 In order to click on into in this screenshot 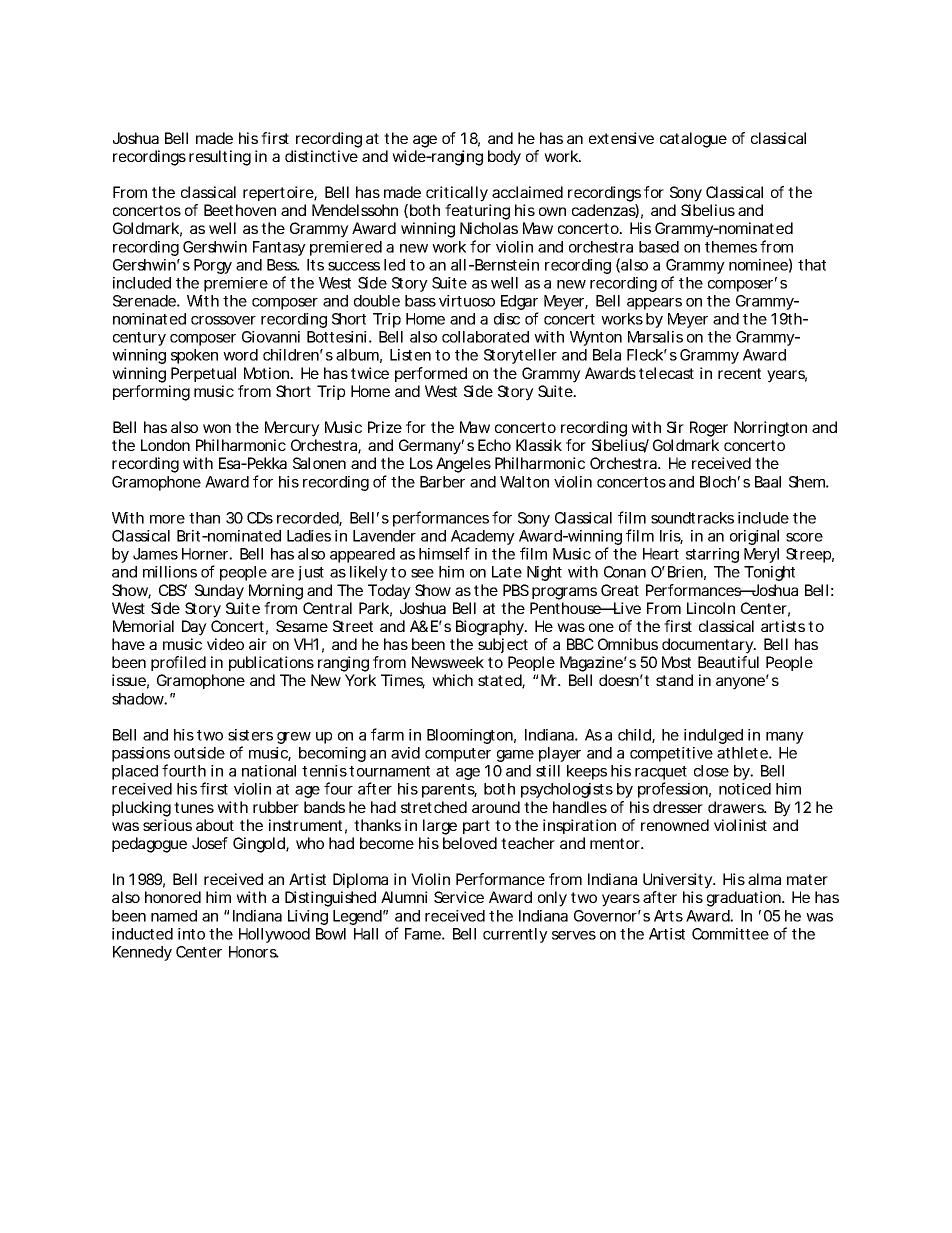, I will do `click(191, 934)`.
